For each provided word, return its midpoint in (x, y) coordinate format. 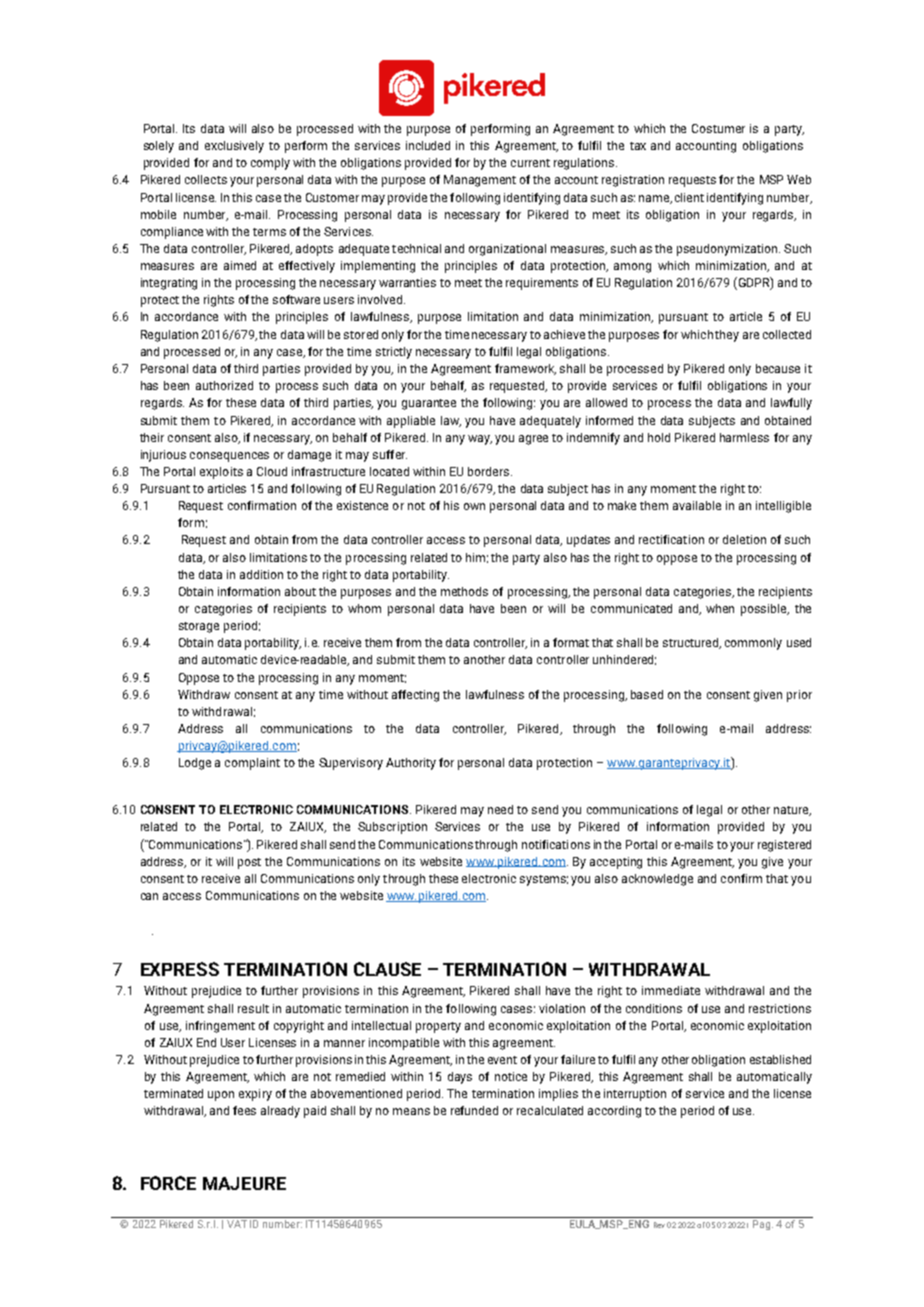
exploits (221, 473)
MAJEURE (244, 1183)
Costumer (718, 128)
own (474, 506)
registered (784, 846)
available (697, 505)
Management (480, 181)
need (500, 809)
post (249, 863)
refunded (474, 1110)
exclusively (234, 147)
